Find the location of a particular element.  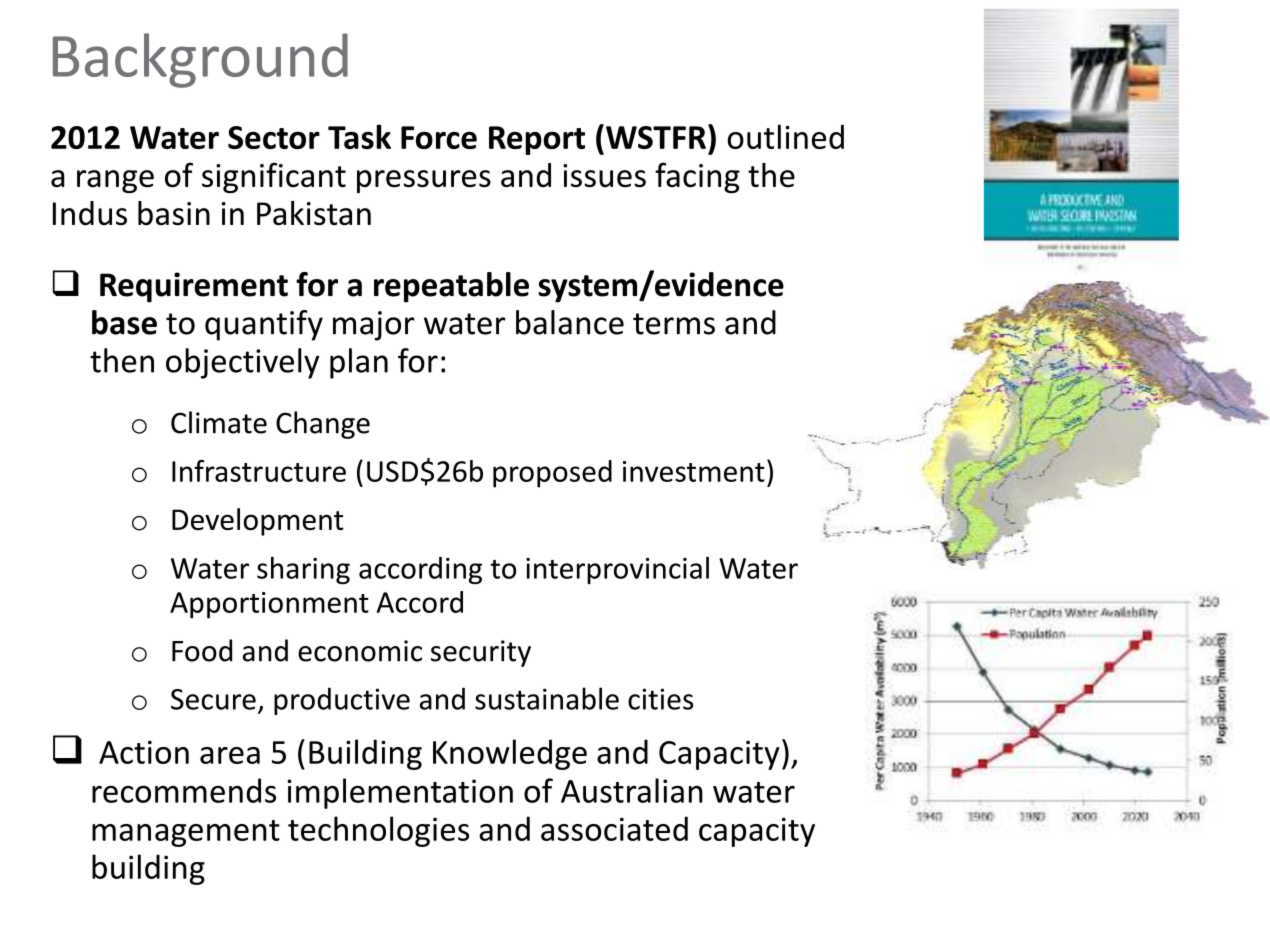

outlined is located at coordinates (786, 136).
